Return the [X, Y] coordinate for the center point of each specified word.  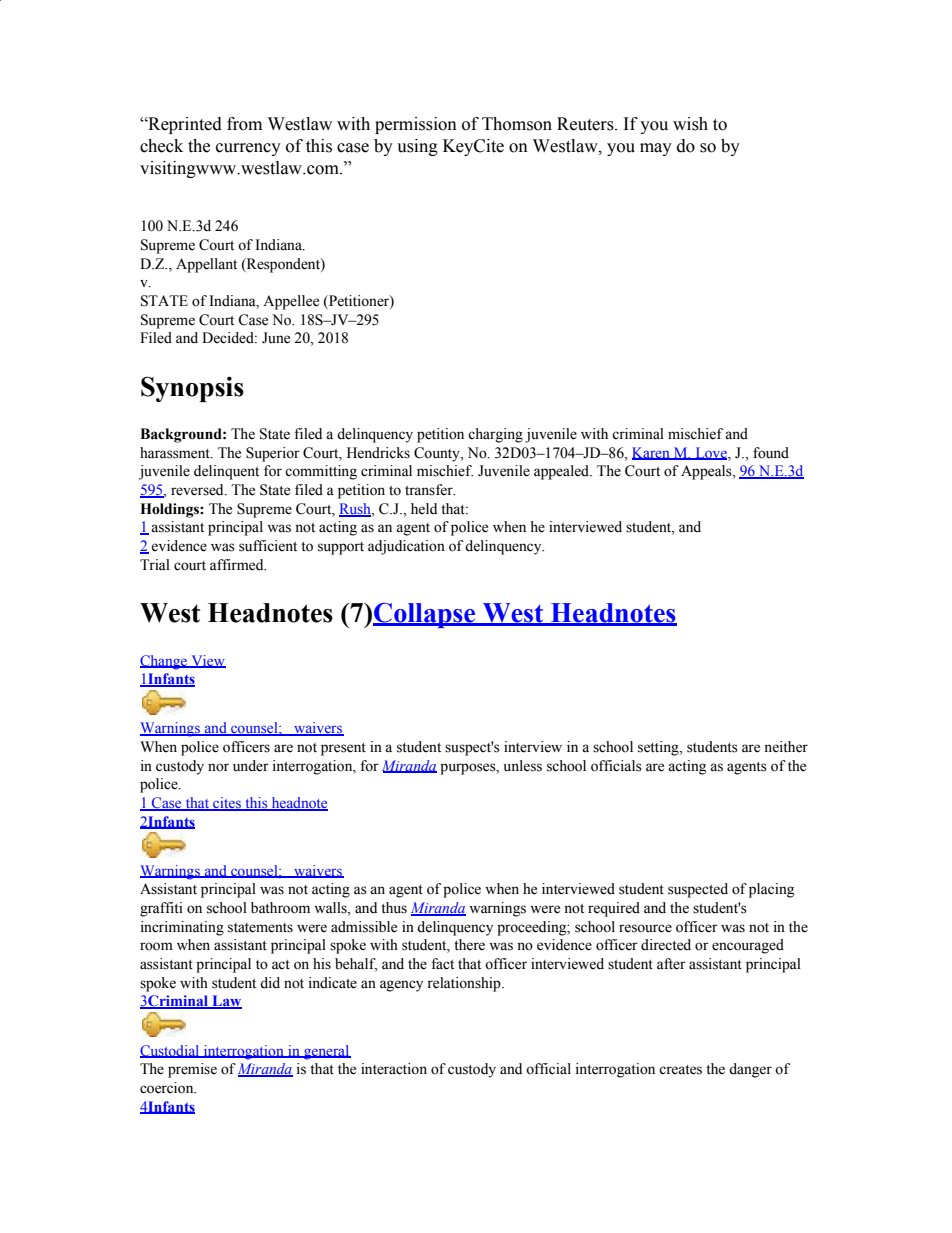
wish [690, 124]
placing [771, 890]
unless [523, 766]
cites [227, 804]
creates [680, 1070]
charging [495, 435]
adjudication [406, 547]
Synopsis [192, 389]
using [417, 147]
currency [248, 149]
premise [192, 1070]
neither [786, 747]
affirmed [238, 565]
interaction [394, 1069]
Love [711, 453]
